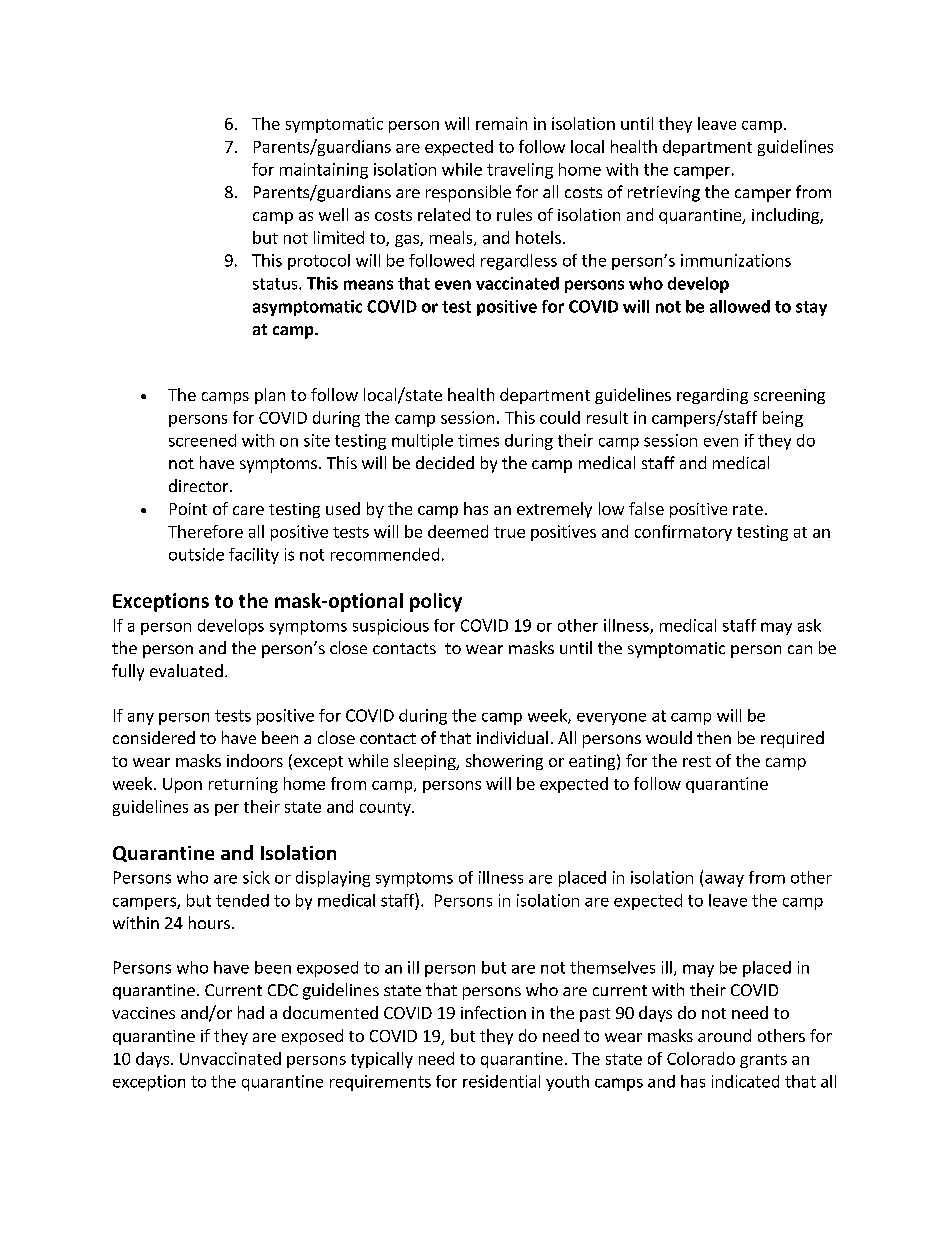 The width and height of the page is (952, 1233). I want to click on maintaining, so click(324, 171).
